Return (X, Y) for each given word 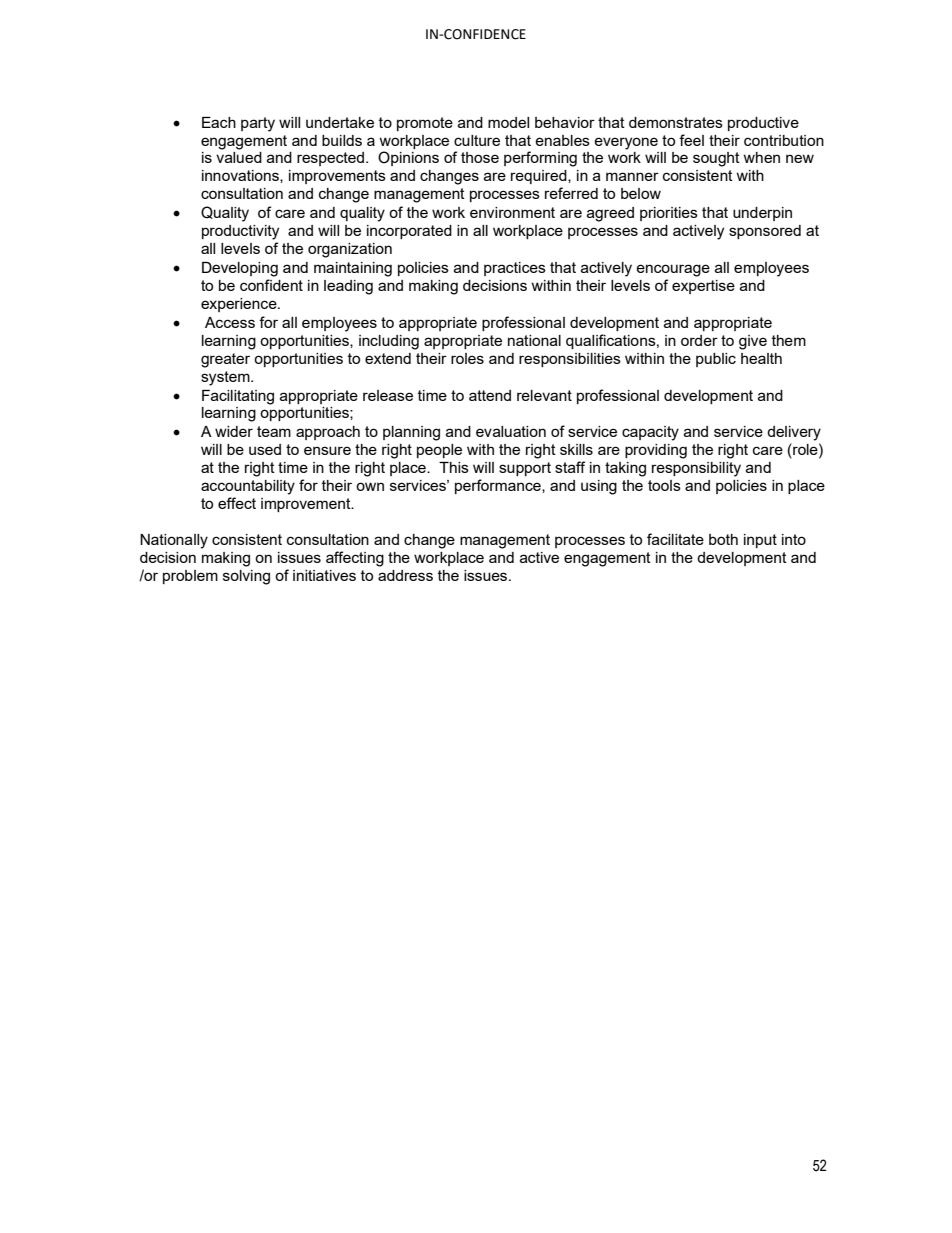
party (258, 124)
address (405, 575)
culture (477, 140)
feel (691, 140)
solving (246, 577)
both (723, 539)
